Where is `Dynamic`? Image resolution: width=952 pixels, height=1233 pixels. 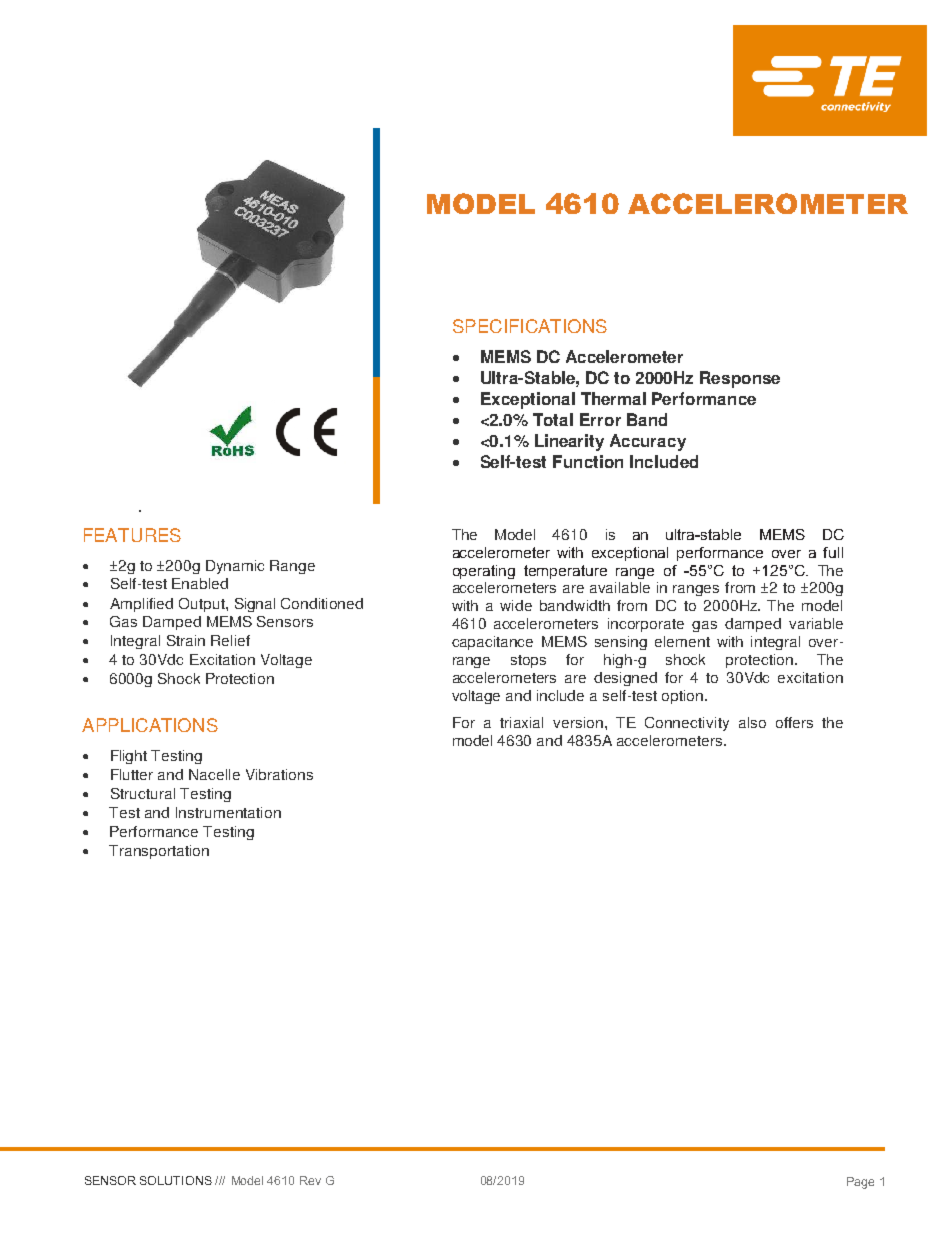 Dynamic is located at coordinates (235, 567).
